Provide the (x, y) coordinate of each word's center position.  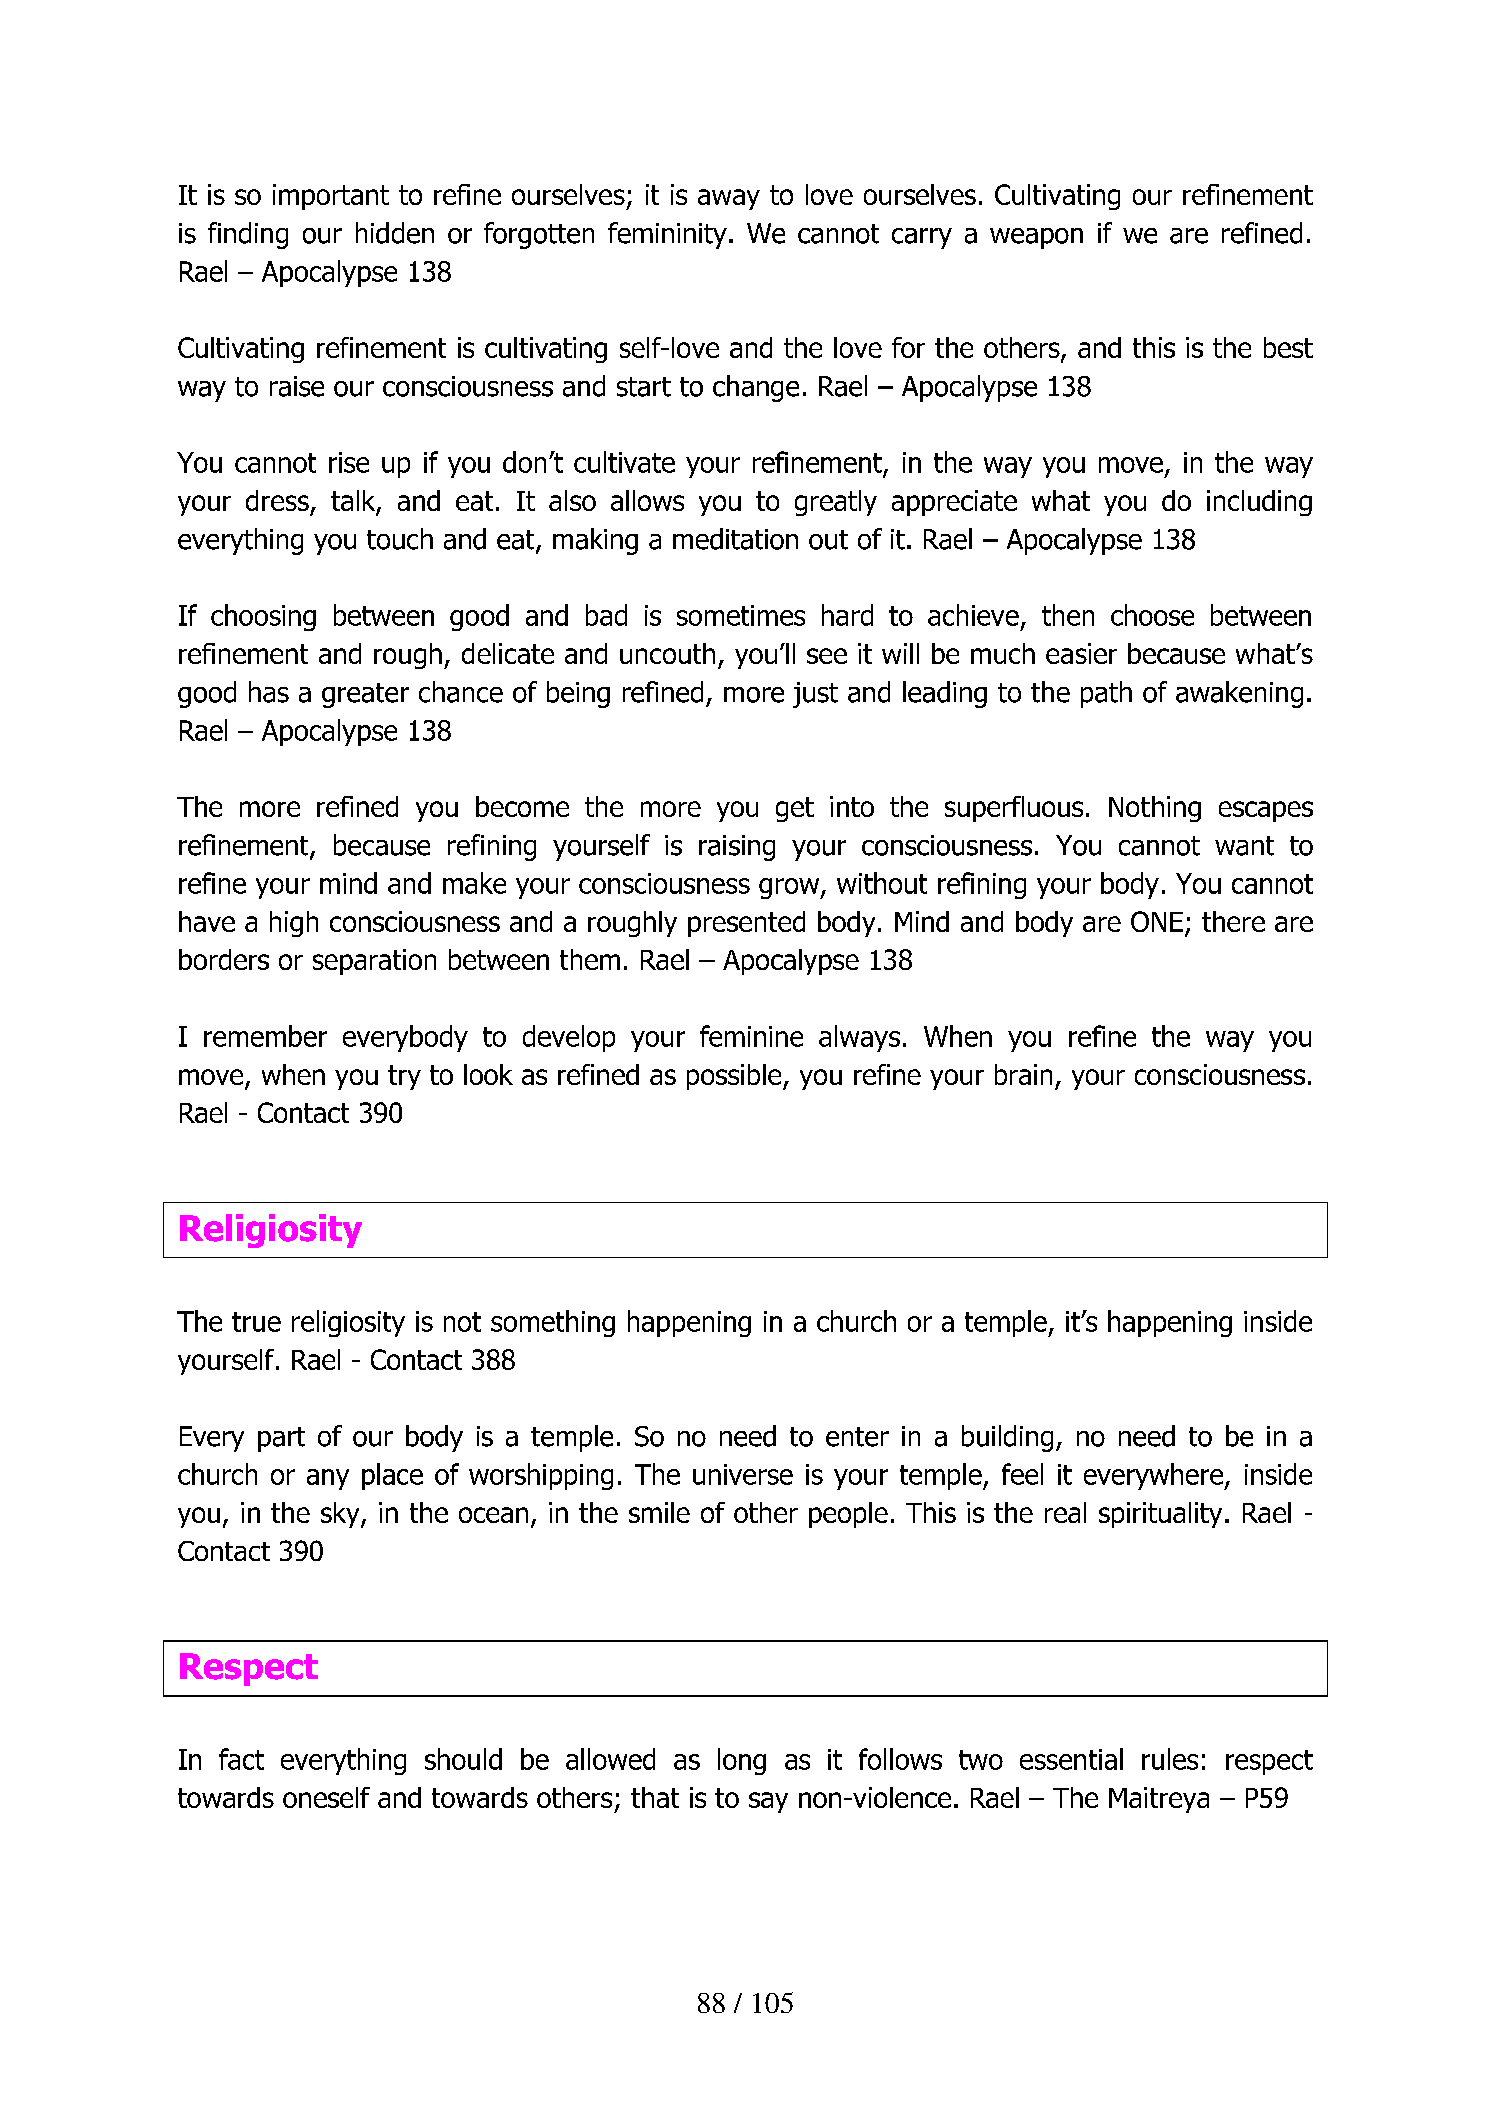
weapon (1036, 238)
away (729, 199)
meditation (735, 539)
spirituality (1160, 1515)
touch (400, 539)
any (328, 1479)
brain (1023, 1074)
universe (743, 1474)
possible (735, 1077)
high (294, 924)
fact (241, 1759)
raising (737, 848)
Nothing (1155, 809)
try (404, 1077)
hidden (395, 233)
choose (1152, 615)
